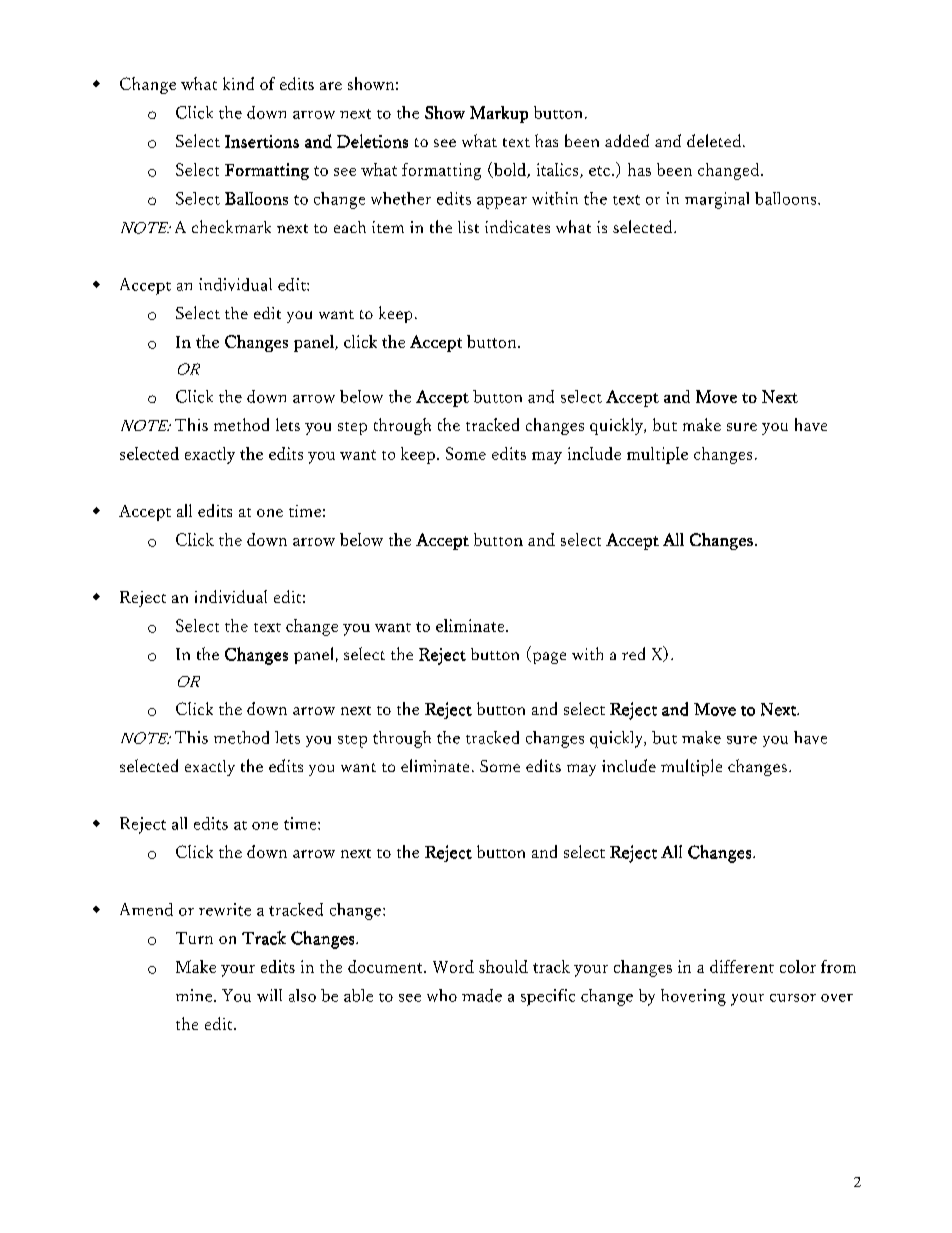 The width and height of the document is (952, 1233). Describe the element at coordinates (503, 966) in the document. I see `should` at that location.
